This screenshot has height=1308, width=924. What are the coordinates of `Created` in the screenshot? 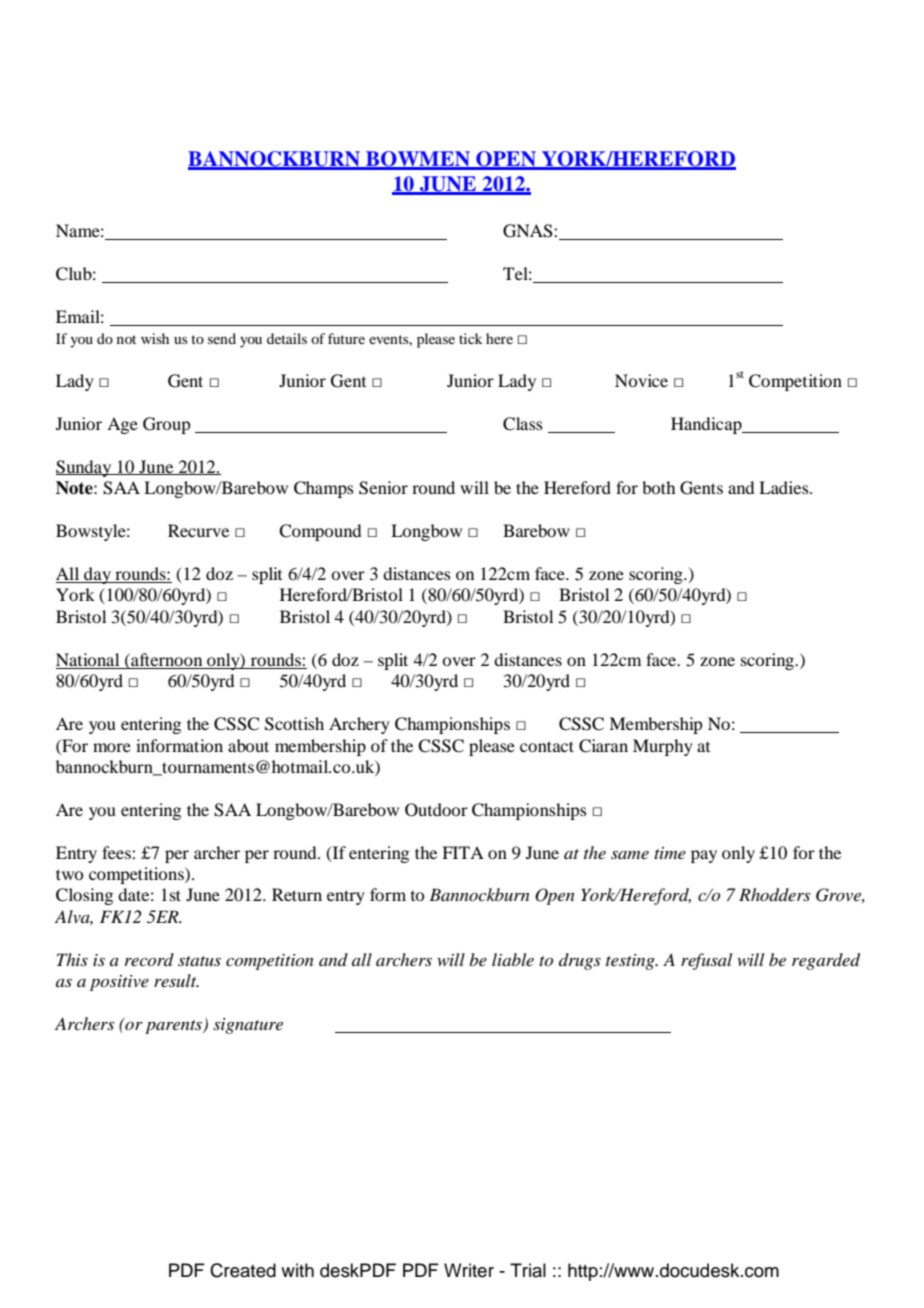 It's located at (243, 1270).
